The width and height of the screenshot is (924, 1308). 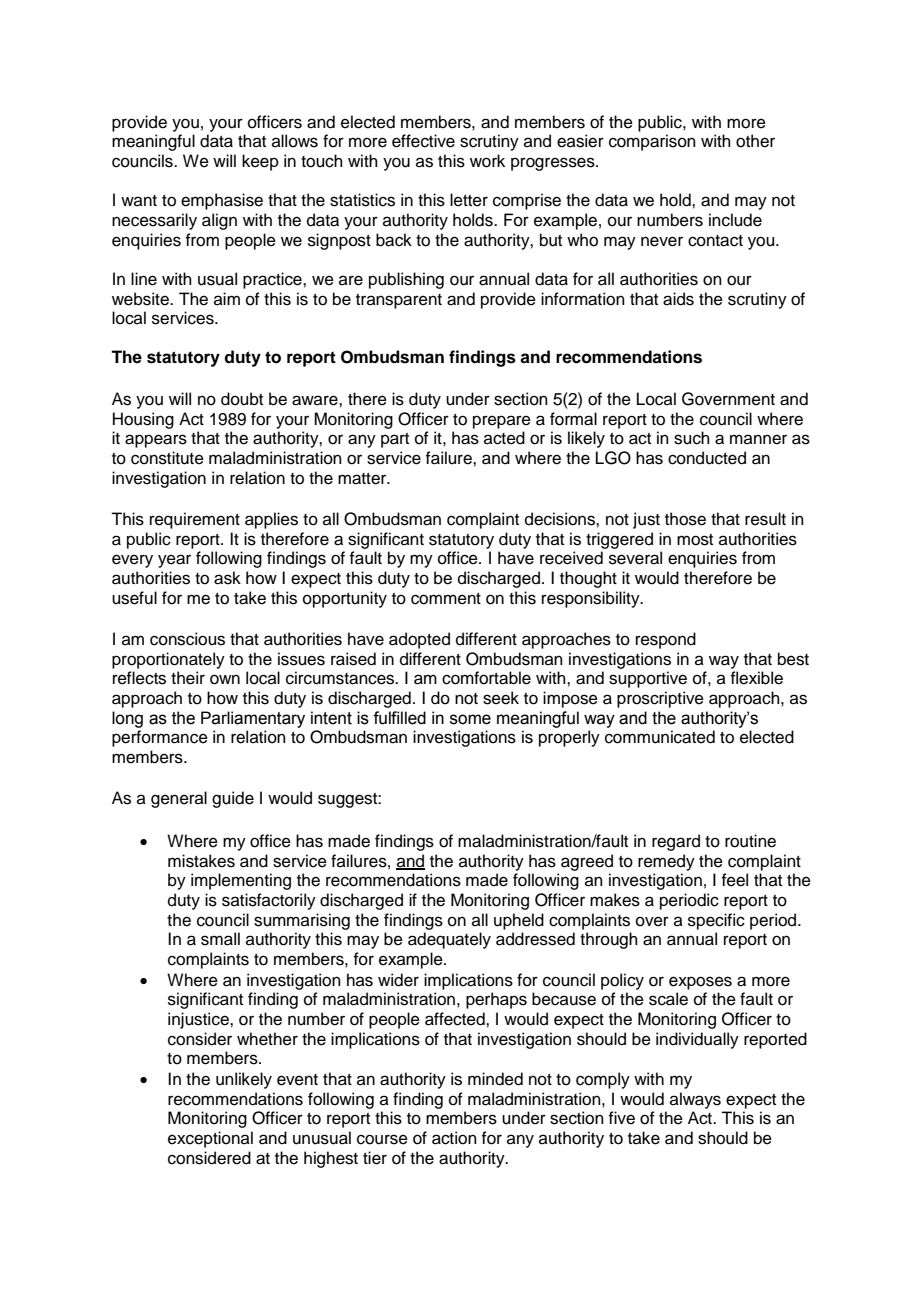 What do you see at coordinates (755, 141) in the screenshot?
I see `other` at bounding box center [755, 141].
